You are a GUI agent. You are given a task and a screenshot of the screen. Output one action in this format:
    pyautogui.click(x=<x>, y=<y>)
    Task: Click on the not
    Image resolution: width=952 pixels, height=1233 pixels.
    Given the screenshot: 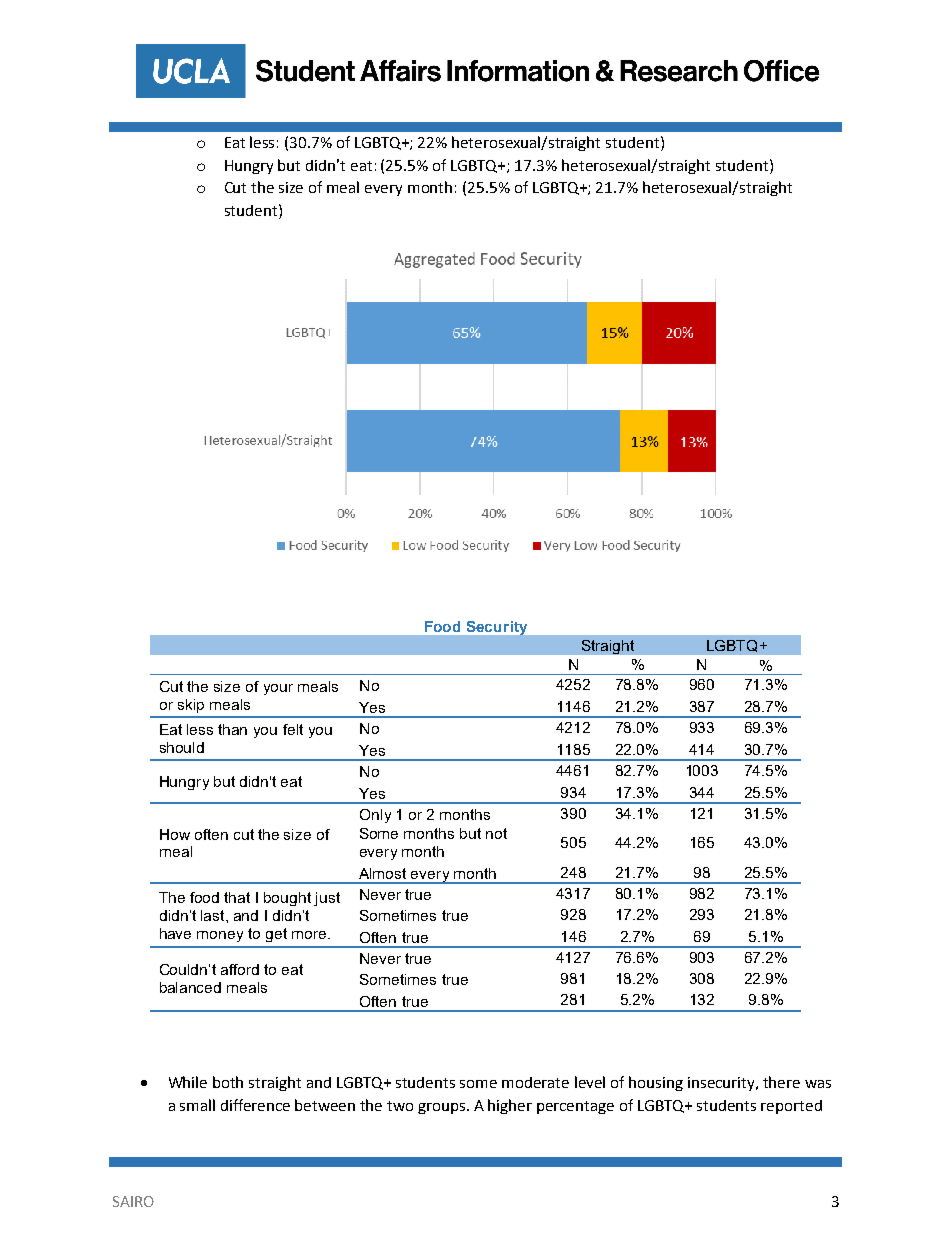 What is the action you would take?
    pyautogui.click(x=496, y=833)
